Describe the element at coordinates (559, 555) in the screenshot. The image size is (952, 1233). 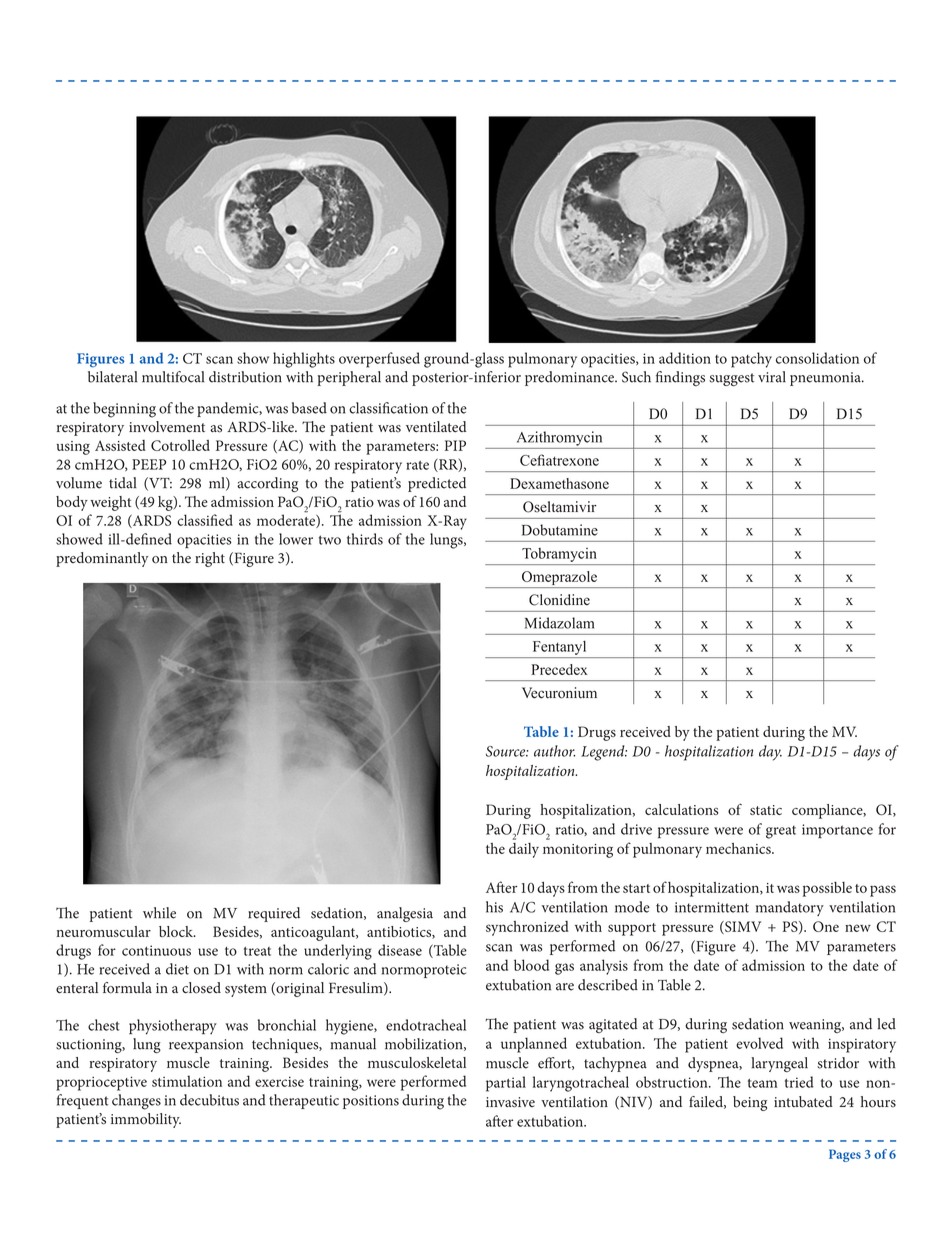
I see `Tobramycin` at that location.
